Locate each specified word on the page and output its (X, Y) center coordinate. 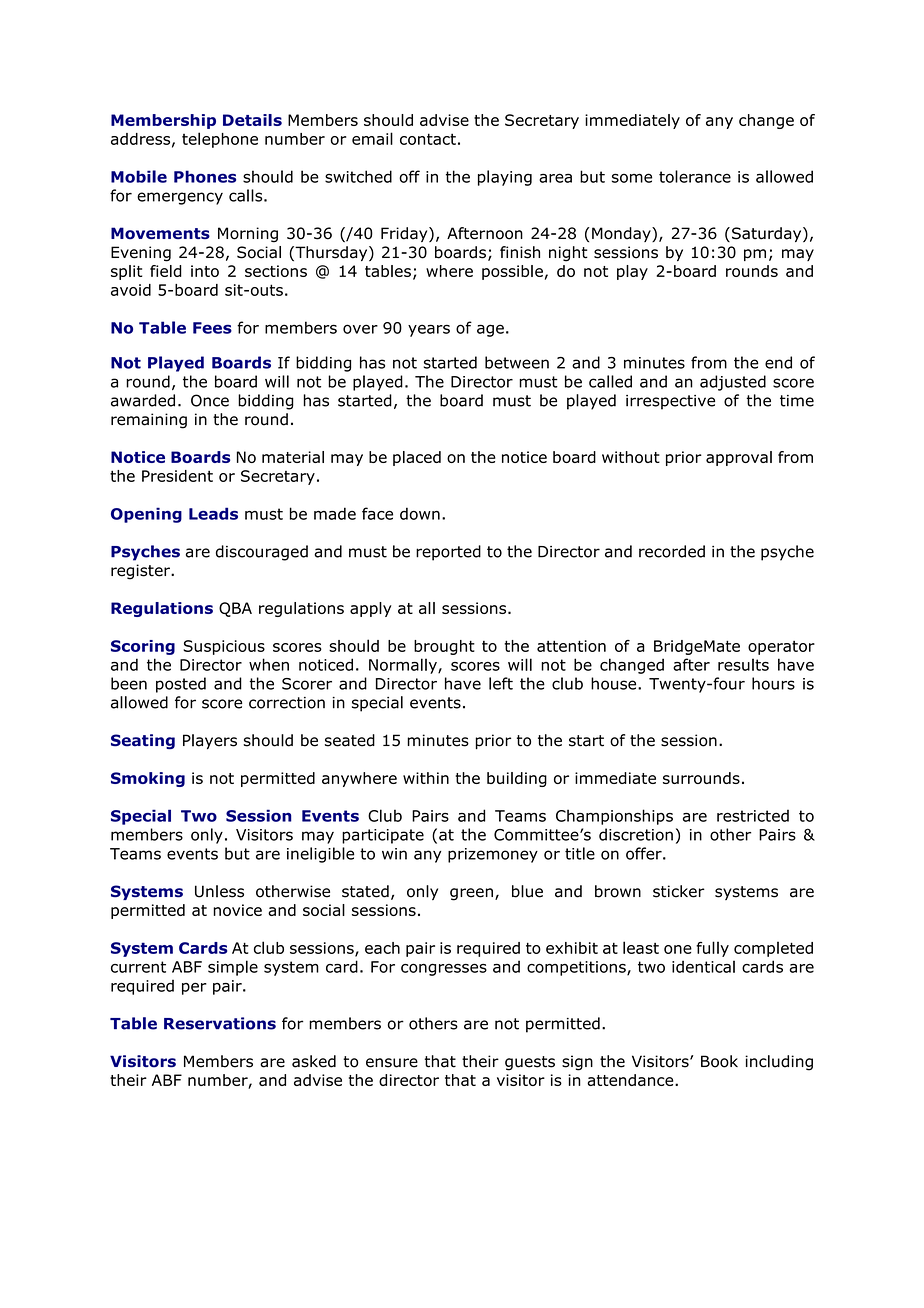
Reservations (220, 1023)
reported (448, 553)
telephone (220, 140)
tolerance (695, 176)
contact (428, 139)
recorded (672, 551)
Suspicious (224, 647)
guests (530, 1063)
